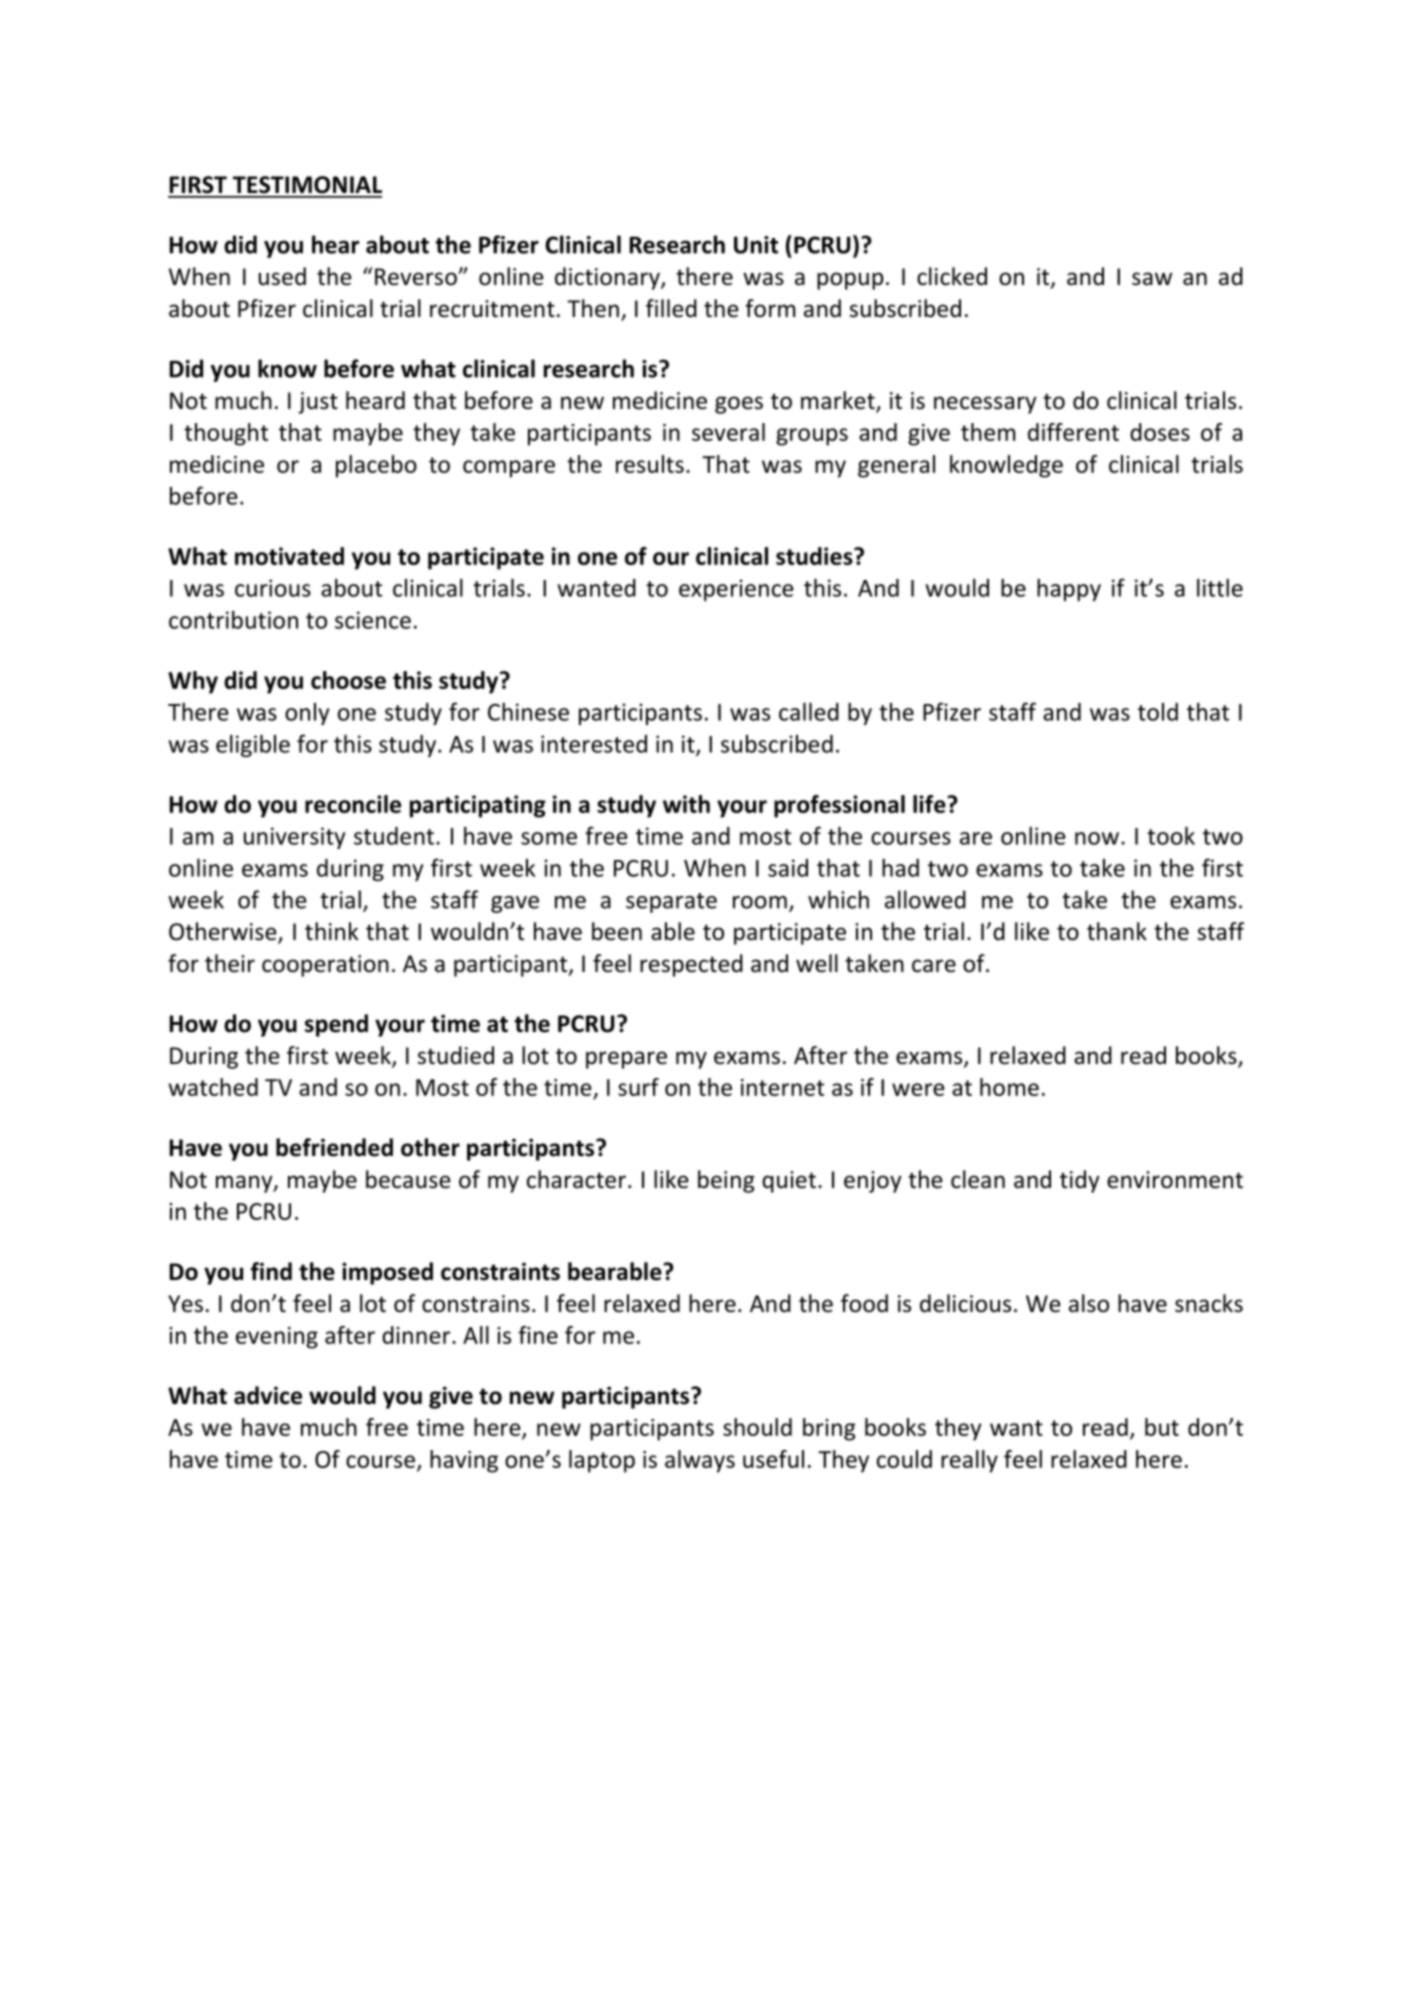 Image resolution: width=1412 pixels, height=1997 pixels. Describe the element at coordinates (686, 804) in the screenshot. I see `with` at that location.
